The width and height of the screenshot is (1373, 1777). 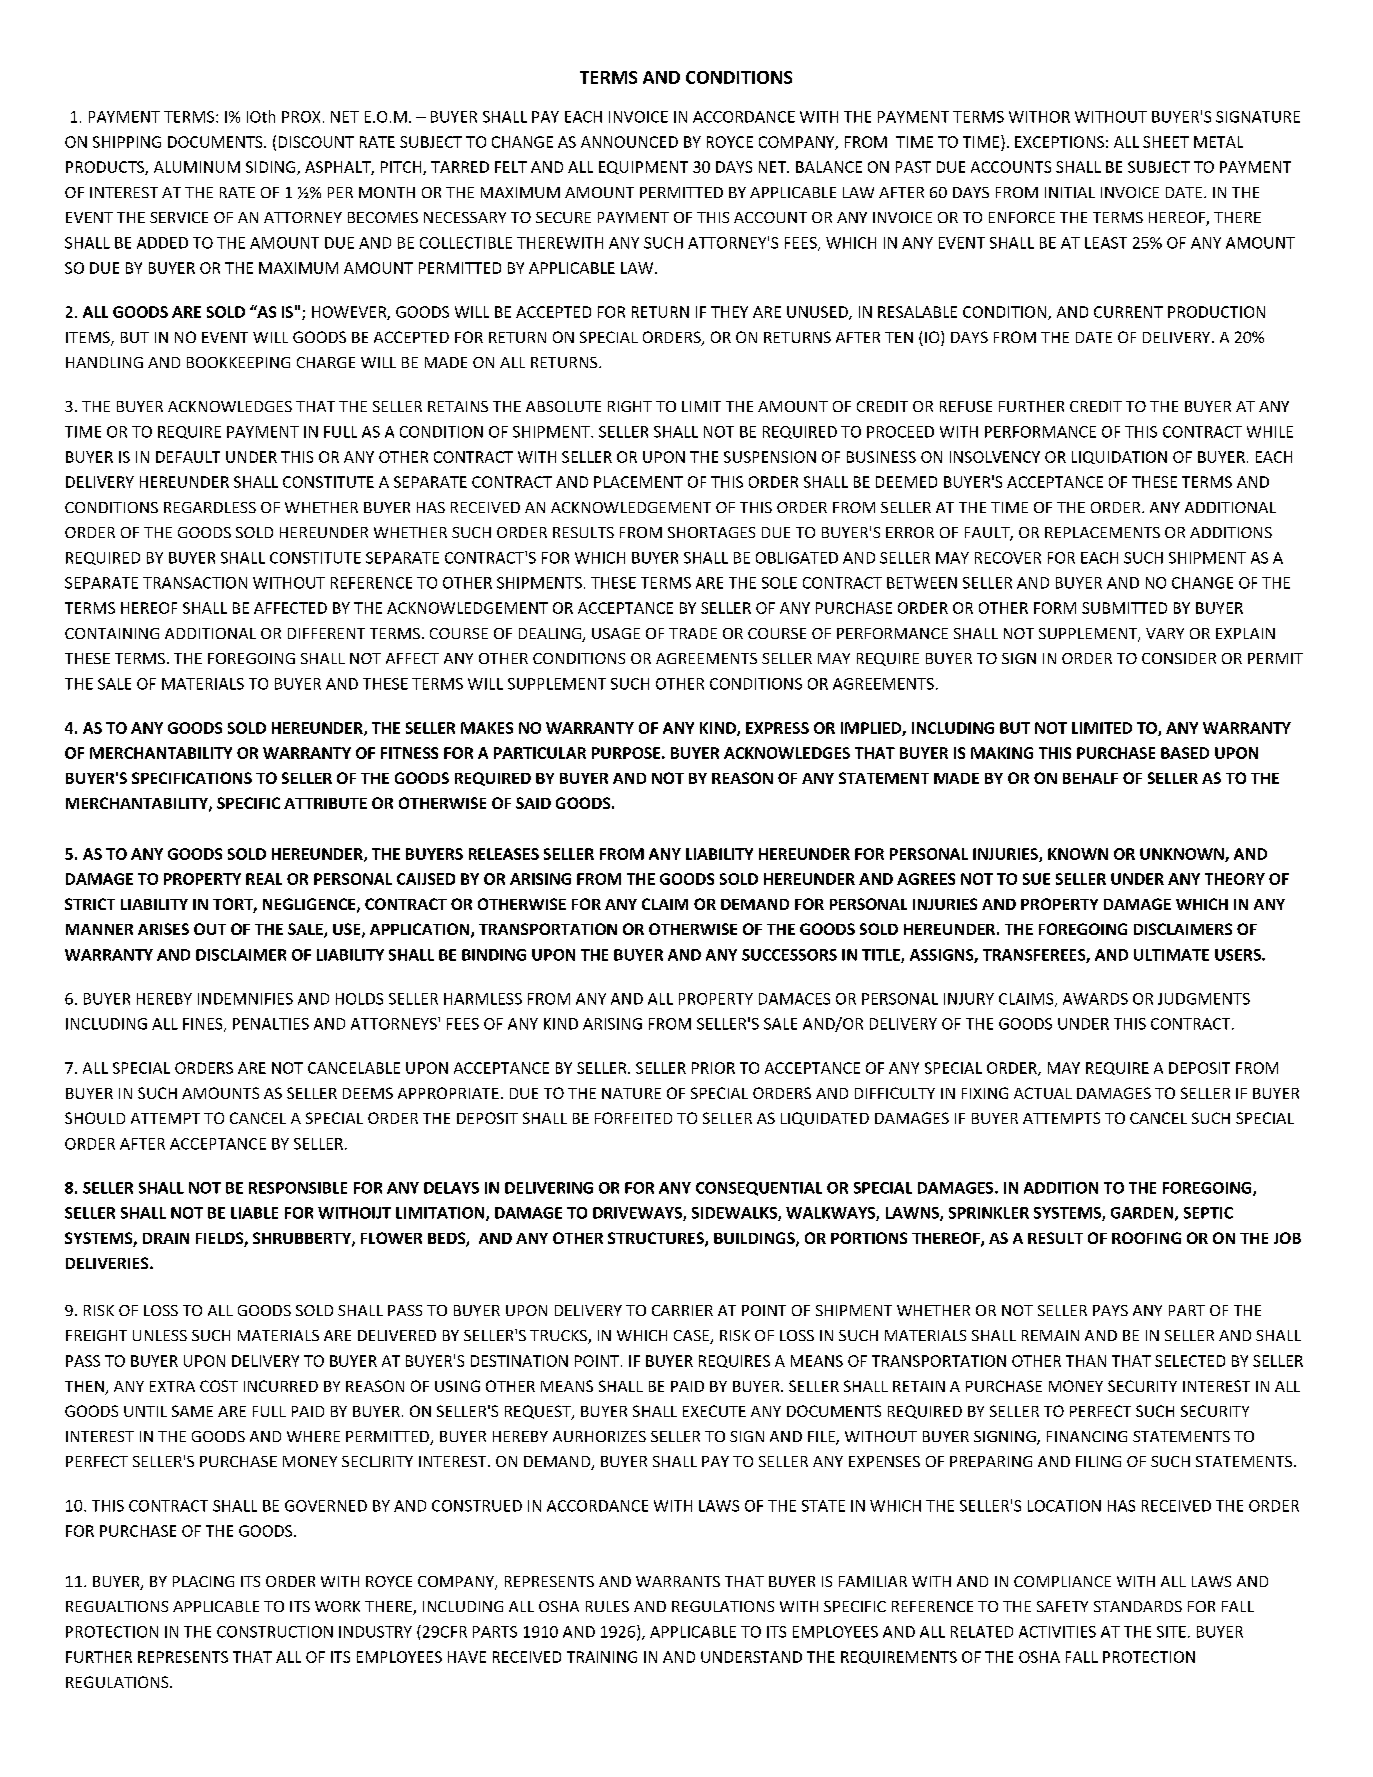 I want to click on THEORY, so click(x=1235, y=879).
